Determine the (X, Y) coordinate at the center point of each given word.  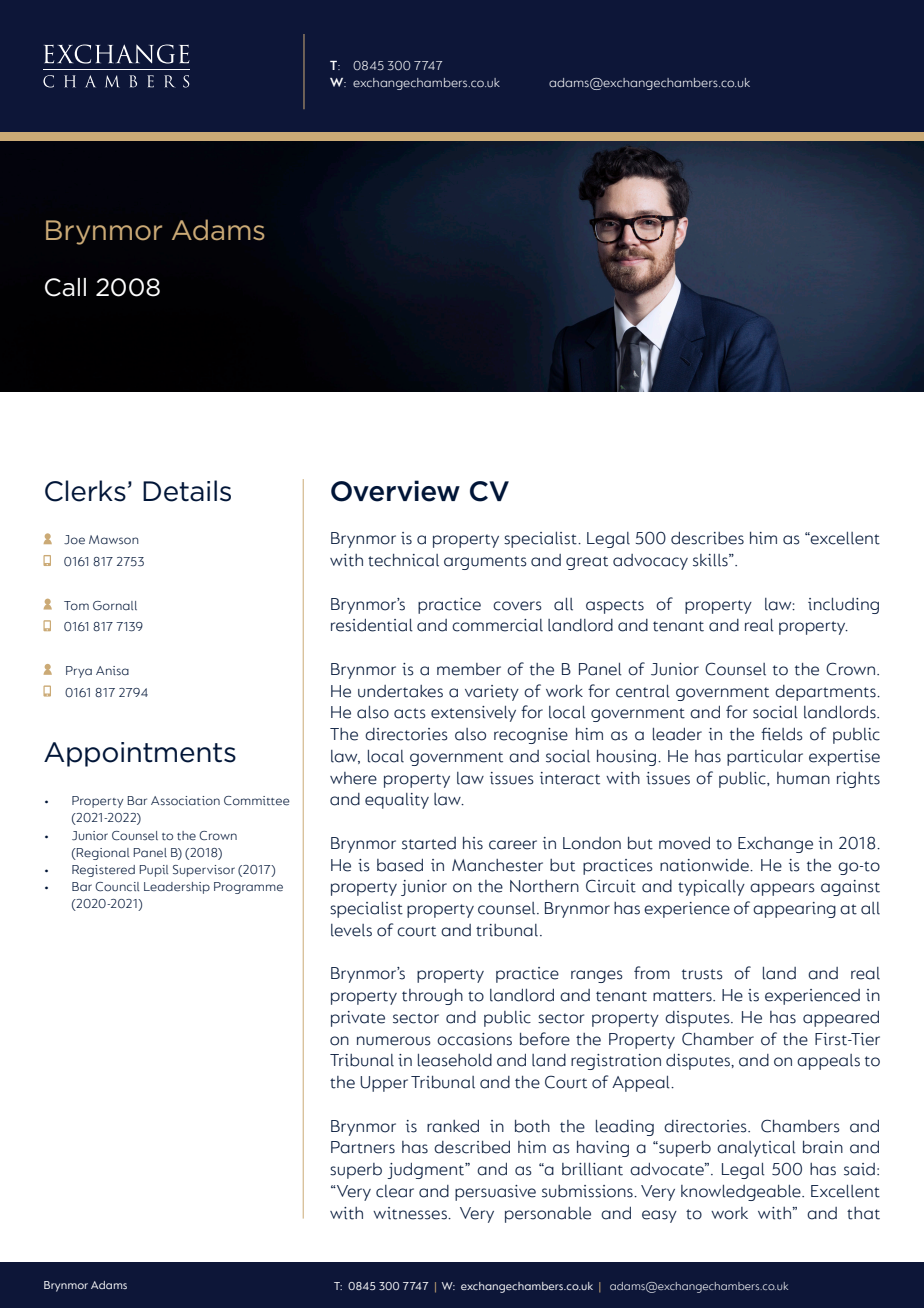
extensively (473, 714)
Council (117, 887)
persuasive (495, 1193)
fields (782, 734)
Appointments (140, 754)
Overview (395, 491)
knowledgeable (742, 1193)
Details (187, 491)
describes (707, 538)
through (432, 997)
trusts (702, 974)
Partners (363, 1147)
